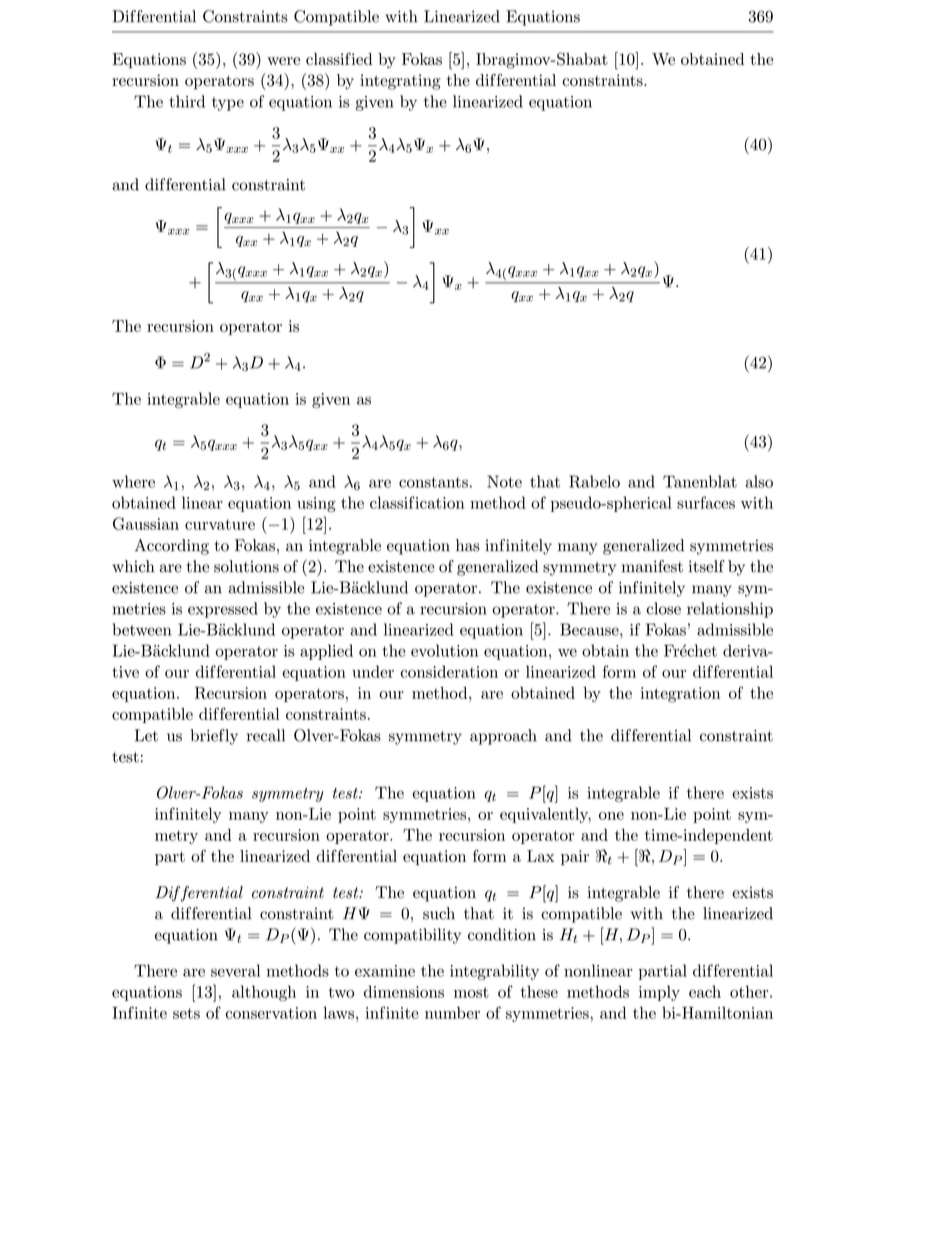  What do you see at coordinates (400, 82) in the screenshot?
I see `integrating` at bounding box center [400, 82].
